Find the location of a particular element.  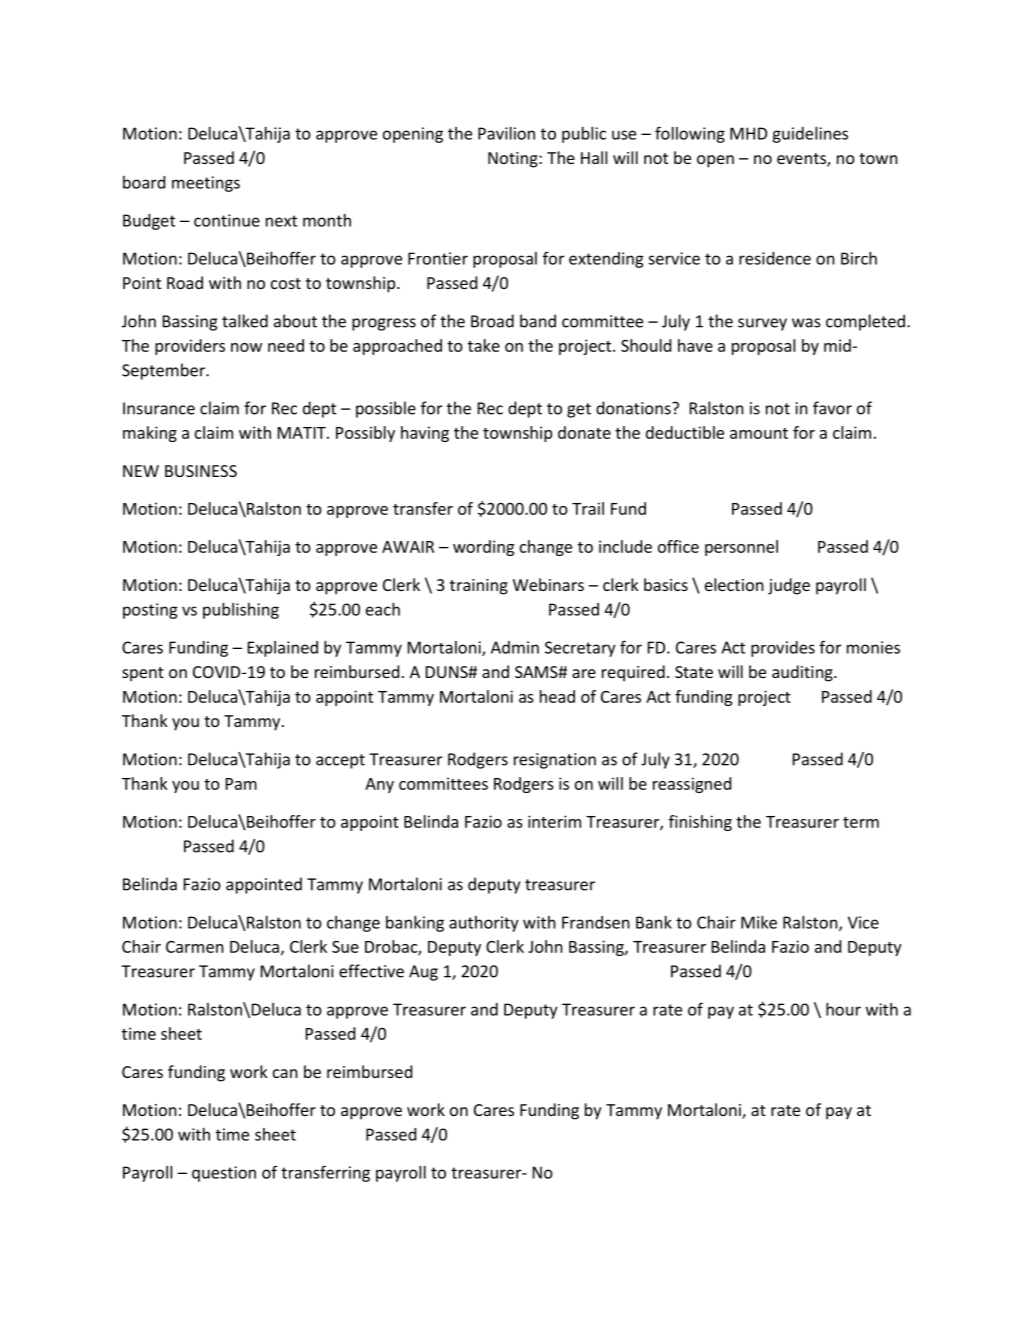

authority is located at coordinates (484, 924).
